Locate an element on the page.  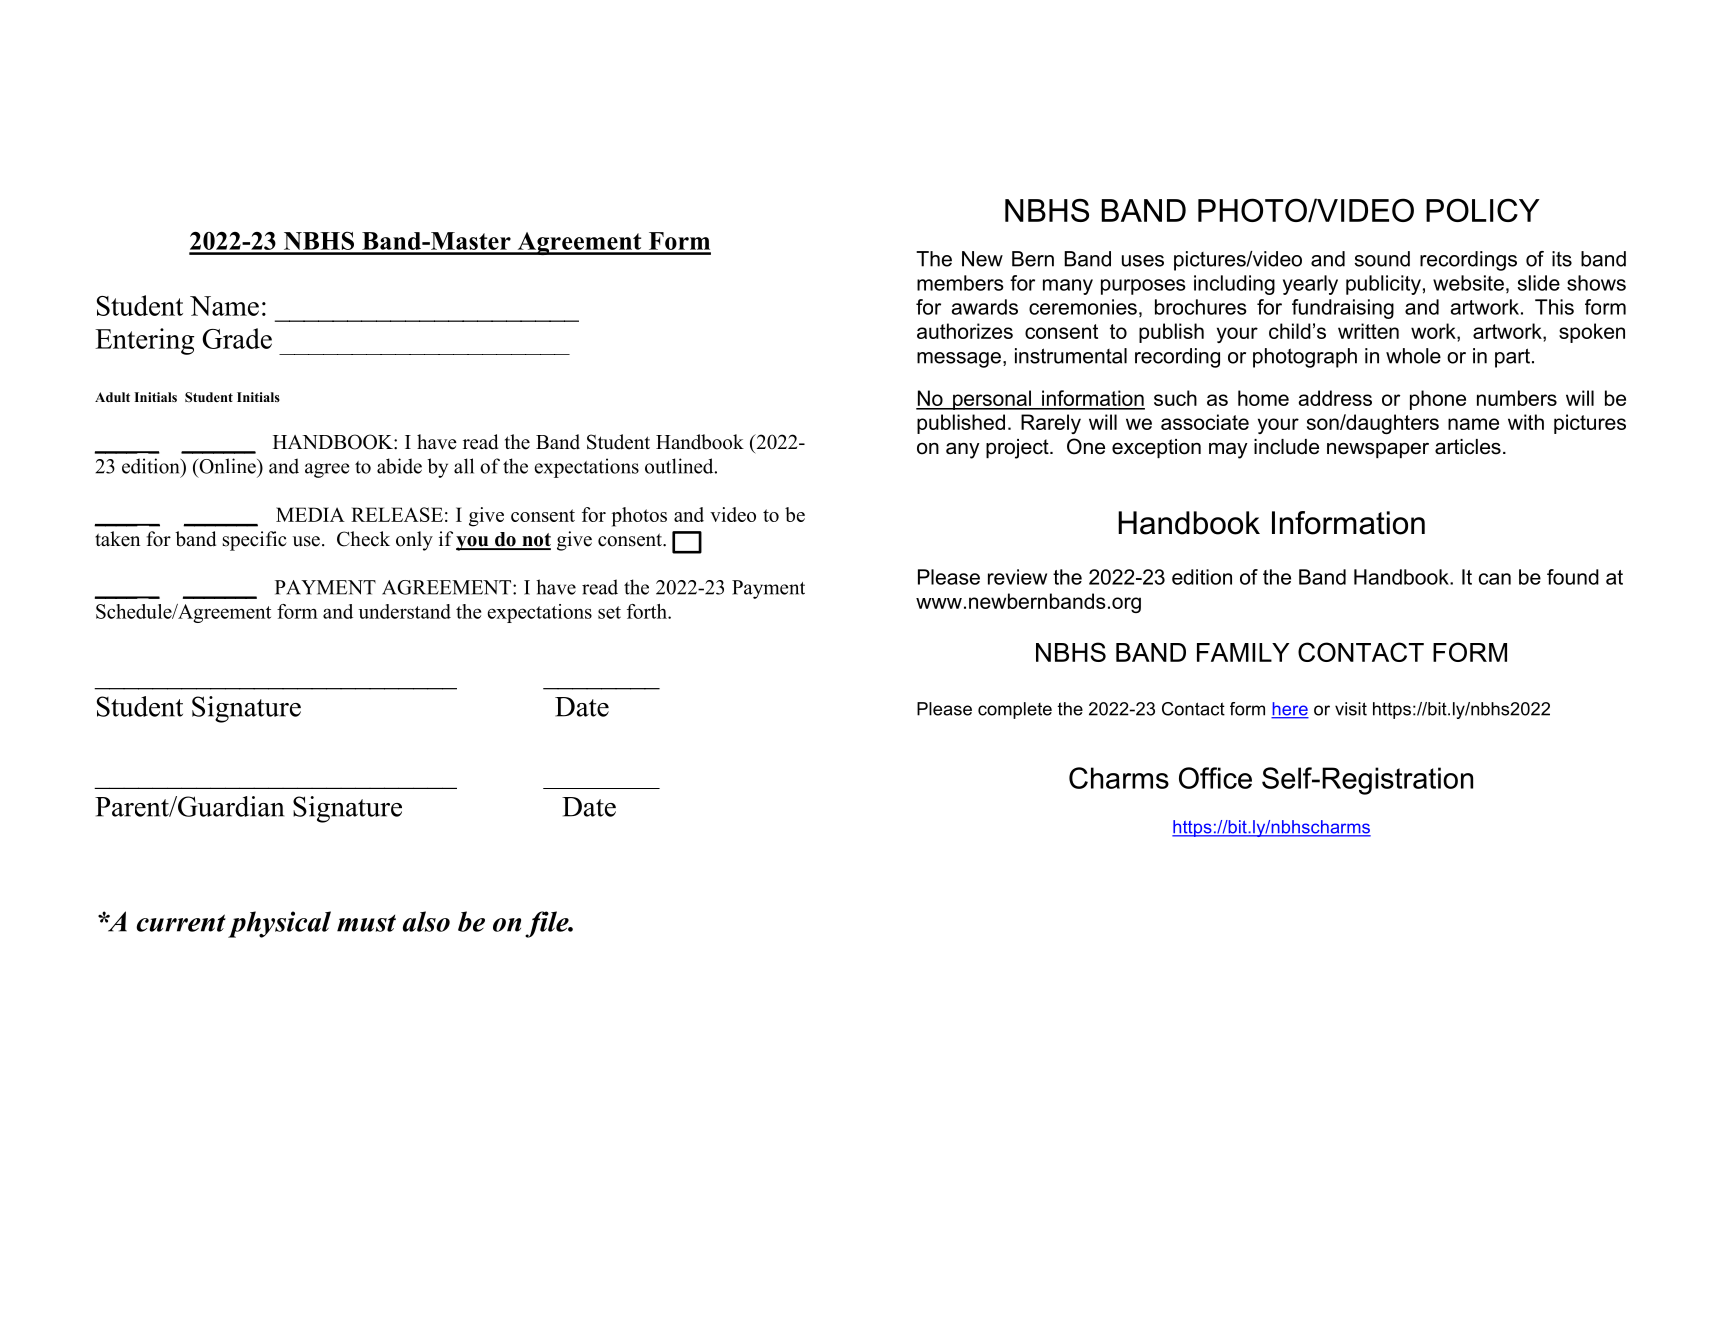
project is located at coordinates (1018, 449).
